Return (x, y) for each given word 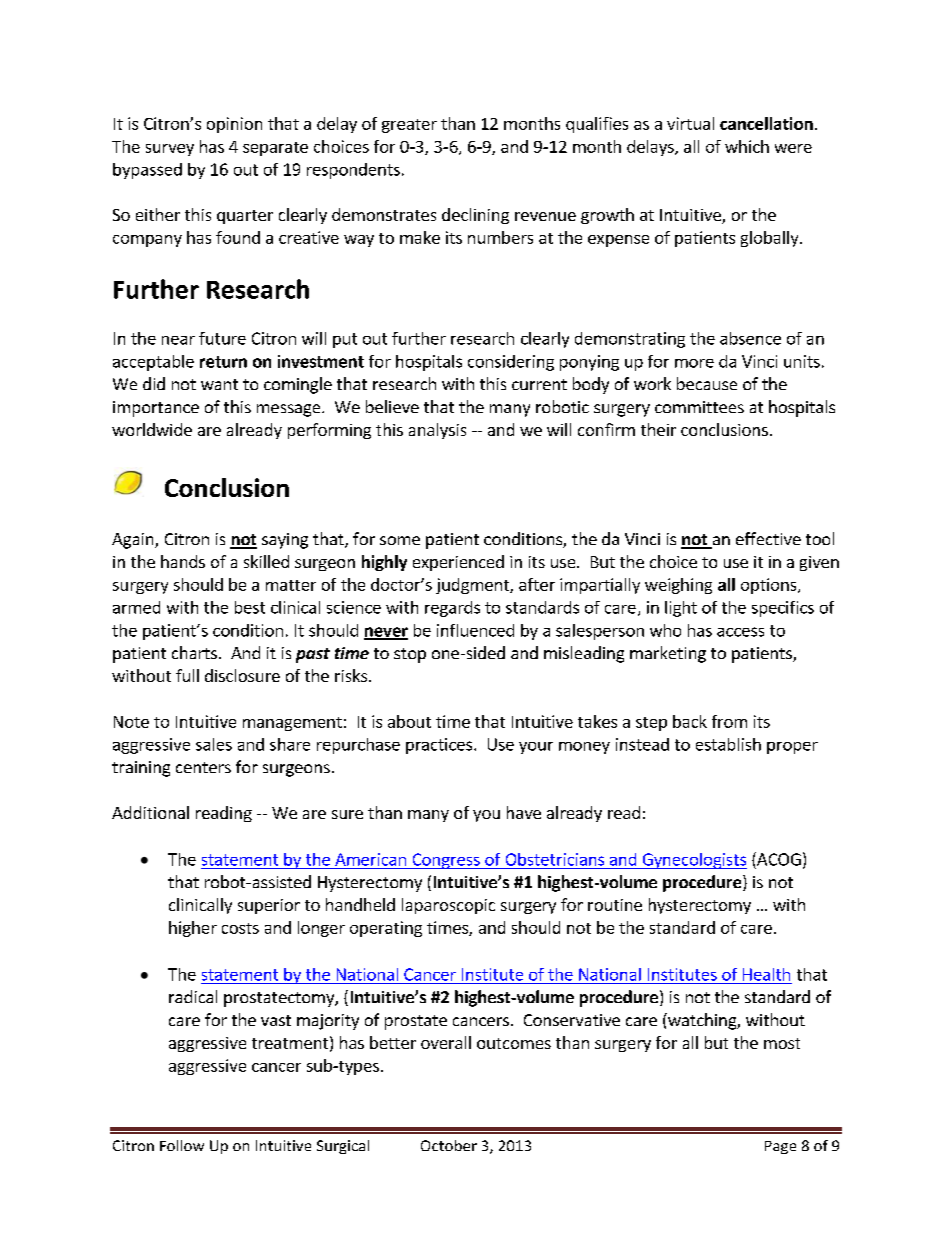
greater (409, 126)
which (747, 146)
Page (780, 1147)
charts (194, 652)
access (740, 632)
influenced (475, 630)
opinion (234, 125)
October (449, 1145)
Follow (182, 1145)
